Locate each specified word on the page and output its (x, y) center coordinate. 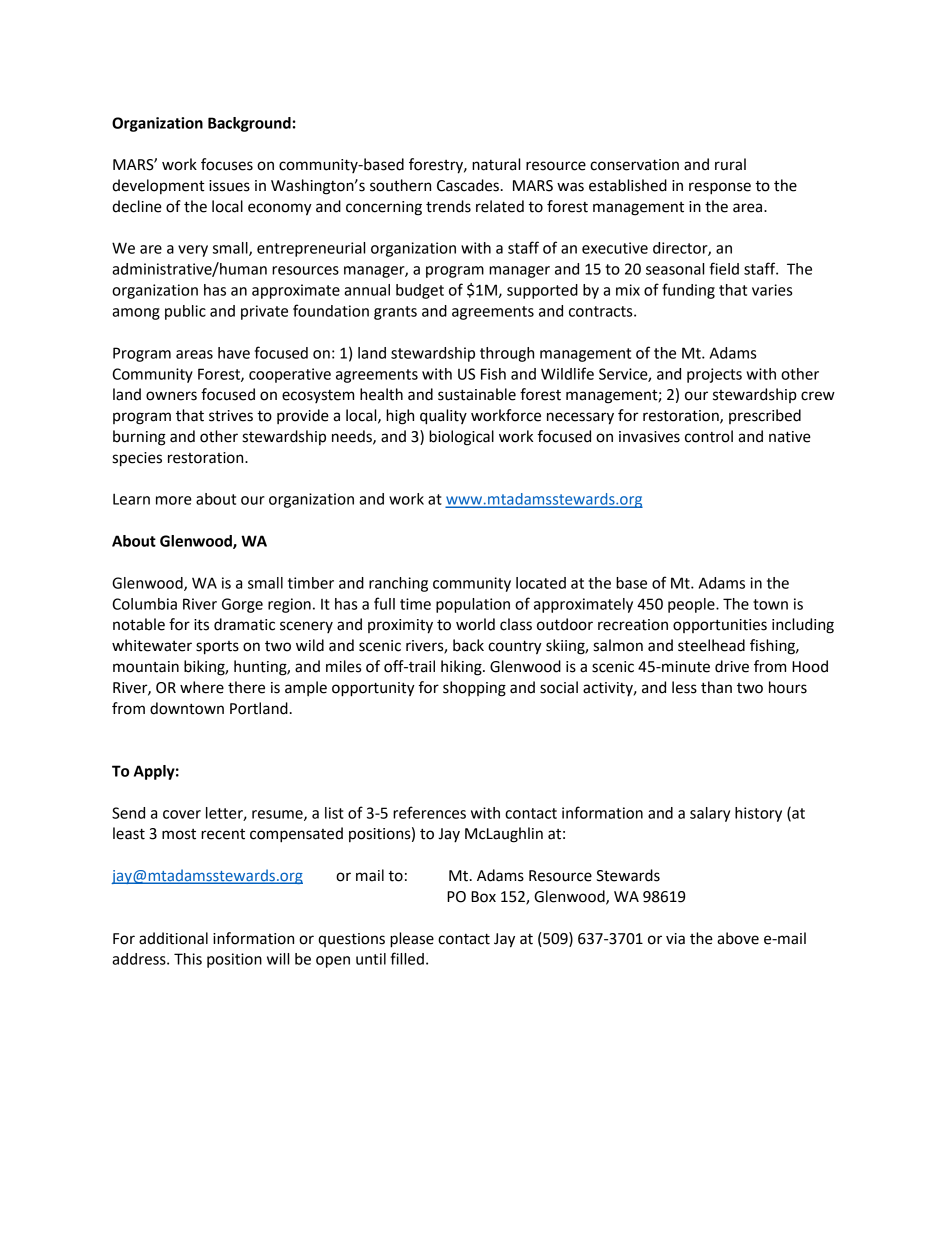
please (412, 940)
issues (229, 186)
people (692, 605)
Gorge (242, 605)
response (720, 188)
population (473, 605)
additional (173, 938)
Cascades (468, 185)
